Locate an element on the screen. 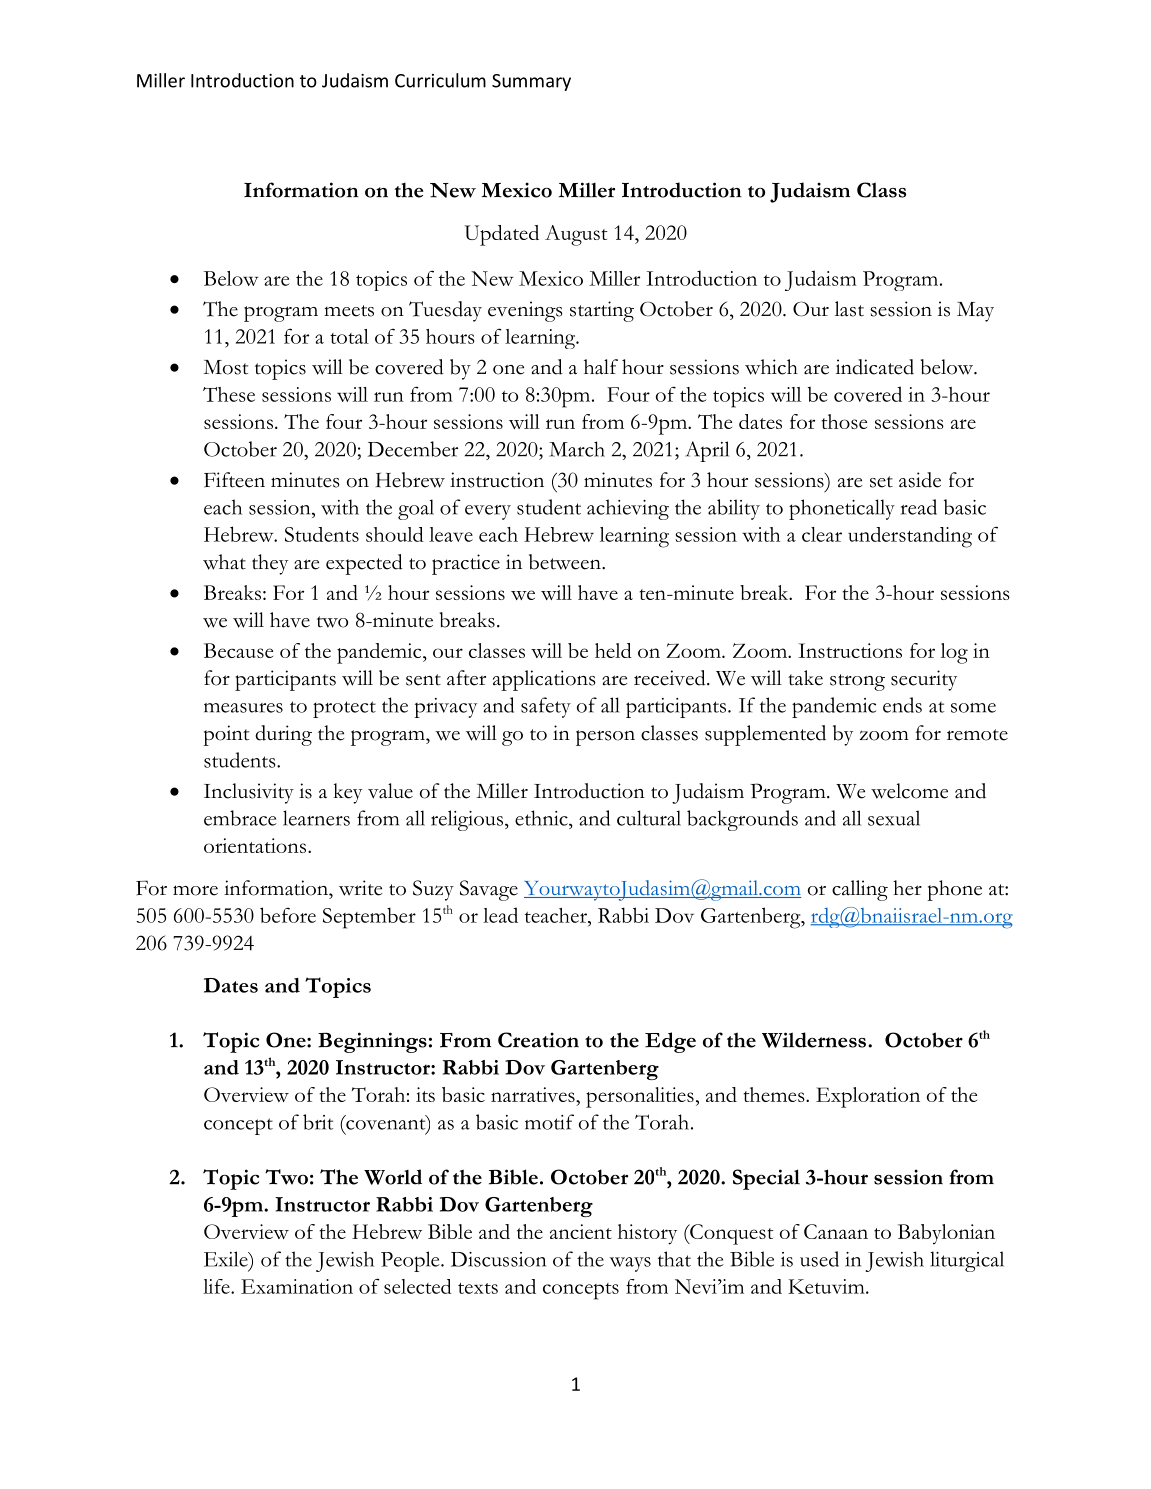 This screenshot has height=1489, width=1151. applications is located at coordinates (544, 680).
